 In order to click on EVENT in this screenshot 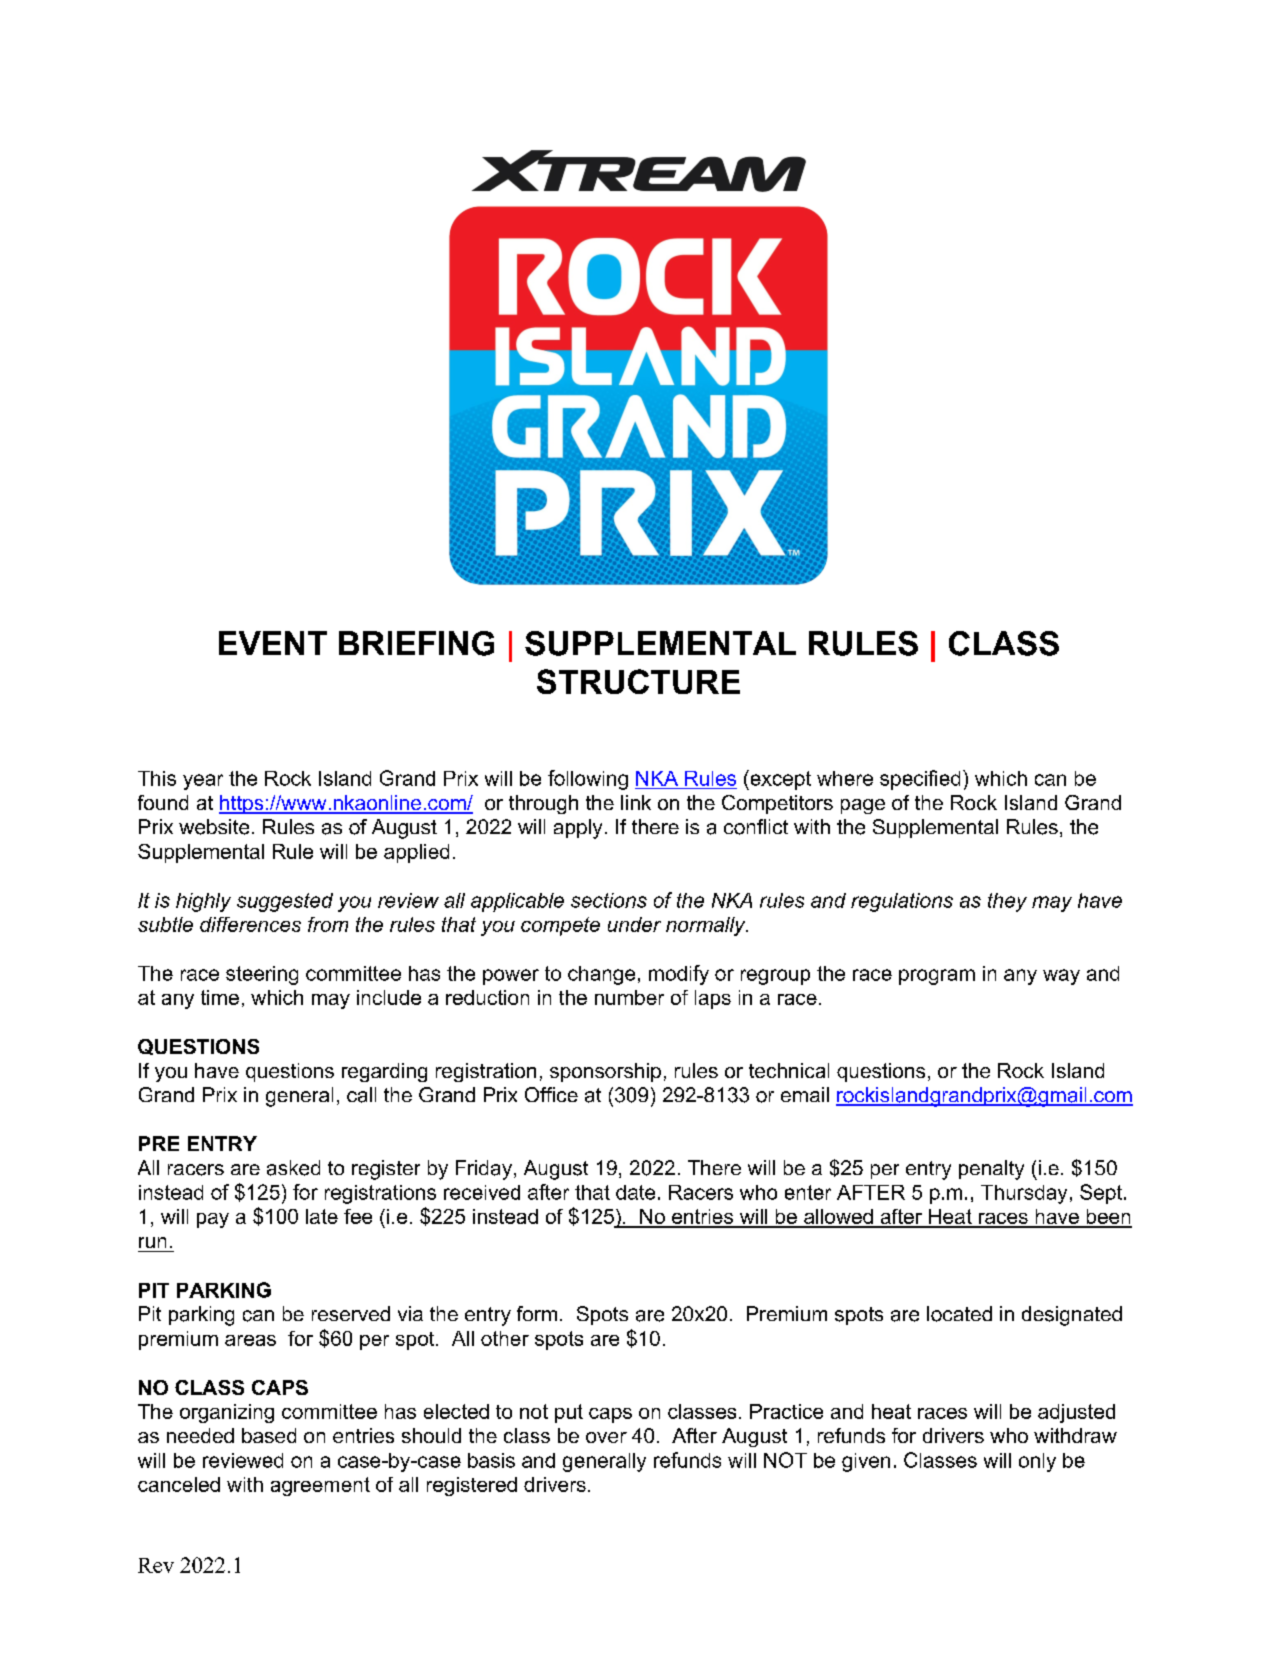, I will do `click(273, 643)`.
